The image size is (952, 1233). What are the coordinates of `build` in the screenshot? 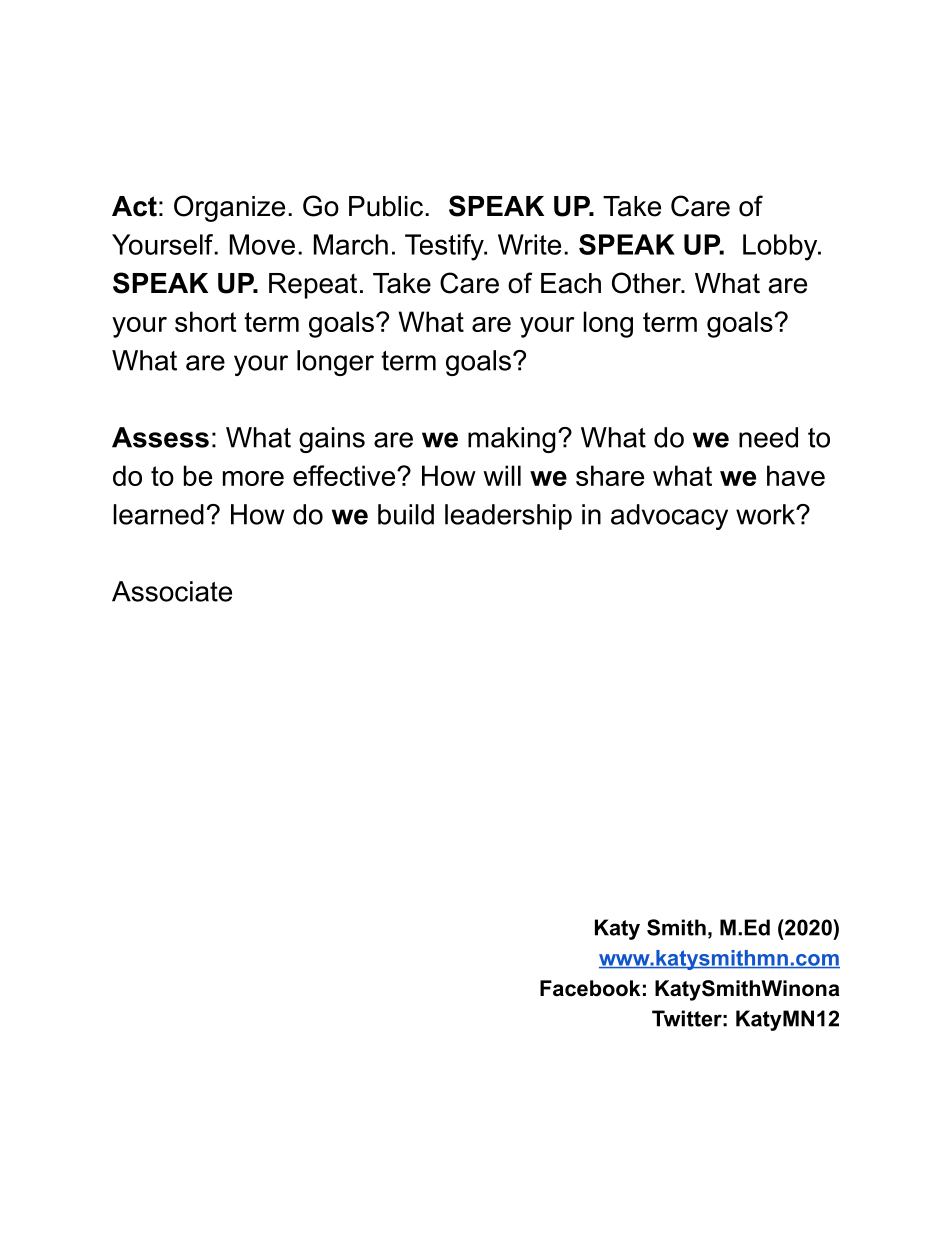 It's located at (406, 514).
